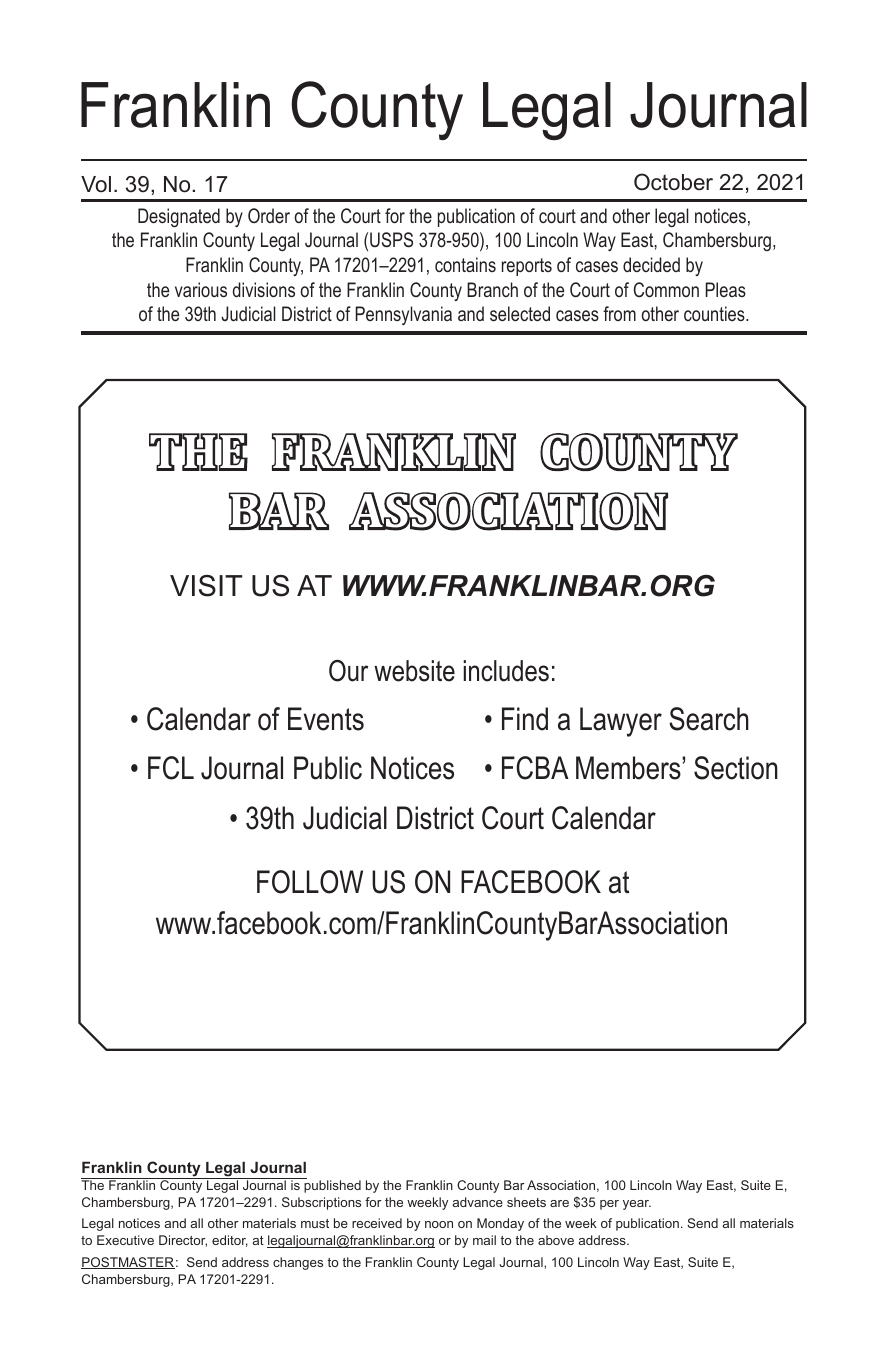  Describe the element at coordinates (206, 586) in the screenshot. I see `VISIT` at that location.
